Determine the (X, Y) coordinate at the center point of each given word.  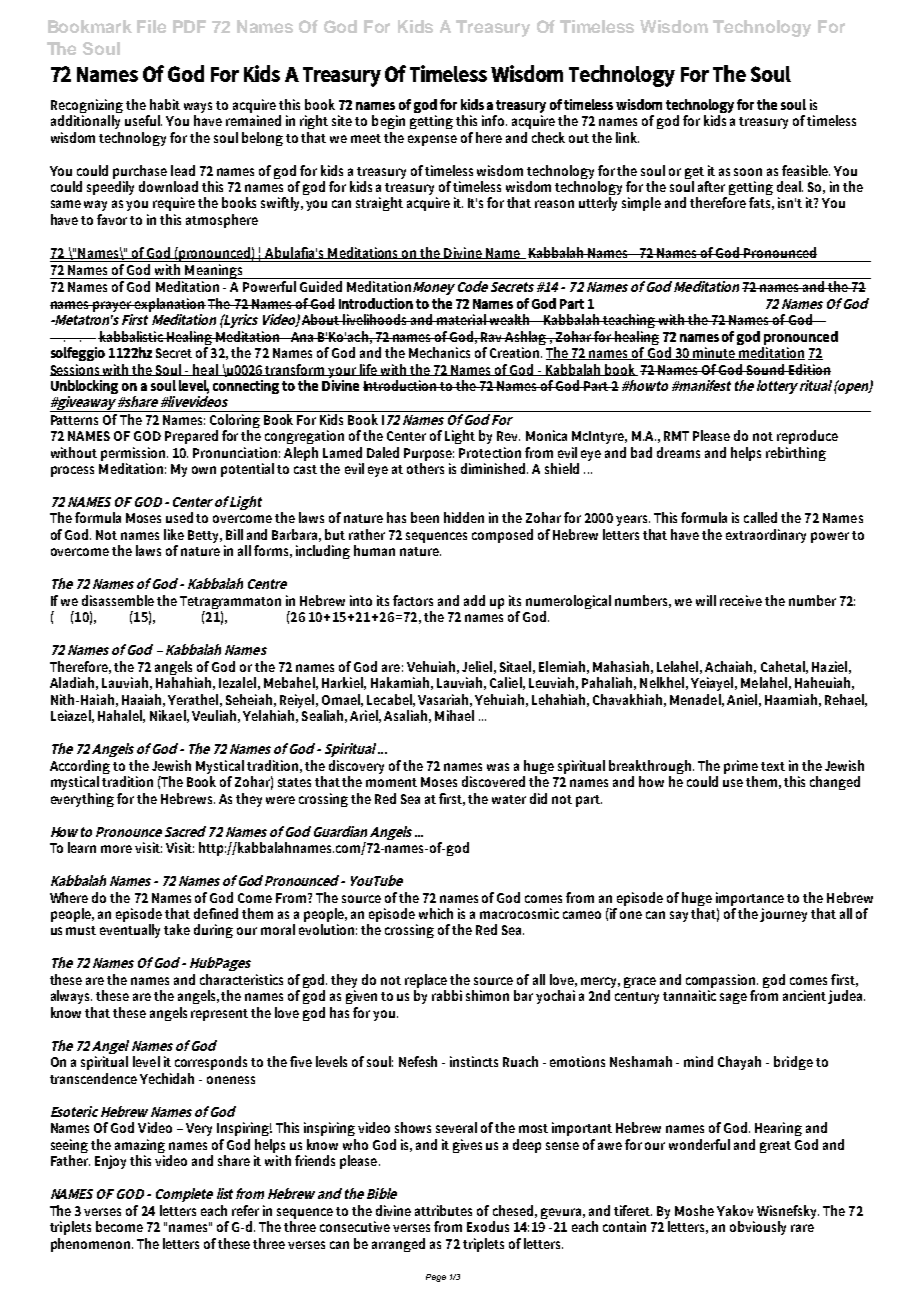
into (361, 600)
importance (750, 899)
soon (748, 172)
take (177, 929)
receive (741, 600)
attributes (443, 1210)
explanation (169, 305)
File (151, 26)
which (436, 913)
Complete (184, 1195)
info (494, 120)
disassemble (118, 600)
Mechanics (439, 352)
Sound (766, 369)
